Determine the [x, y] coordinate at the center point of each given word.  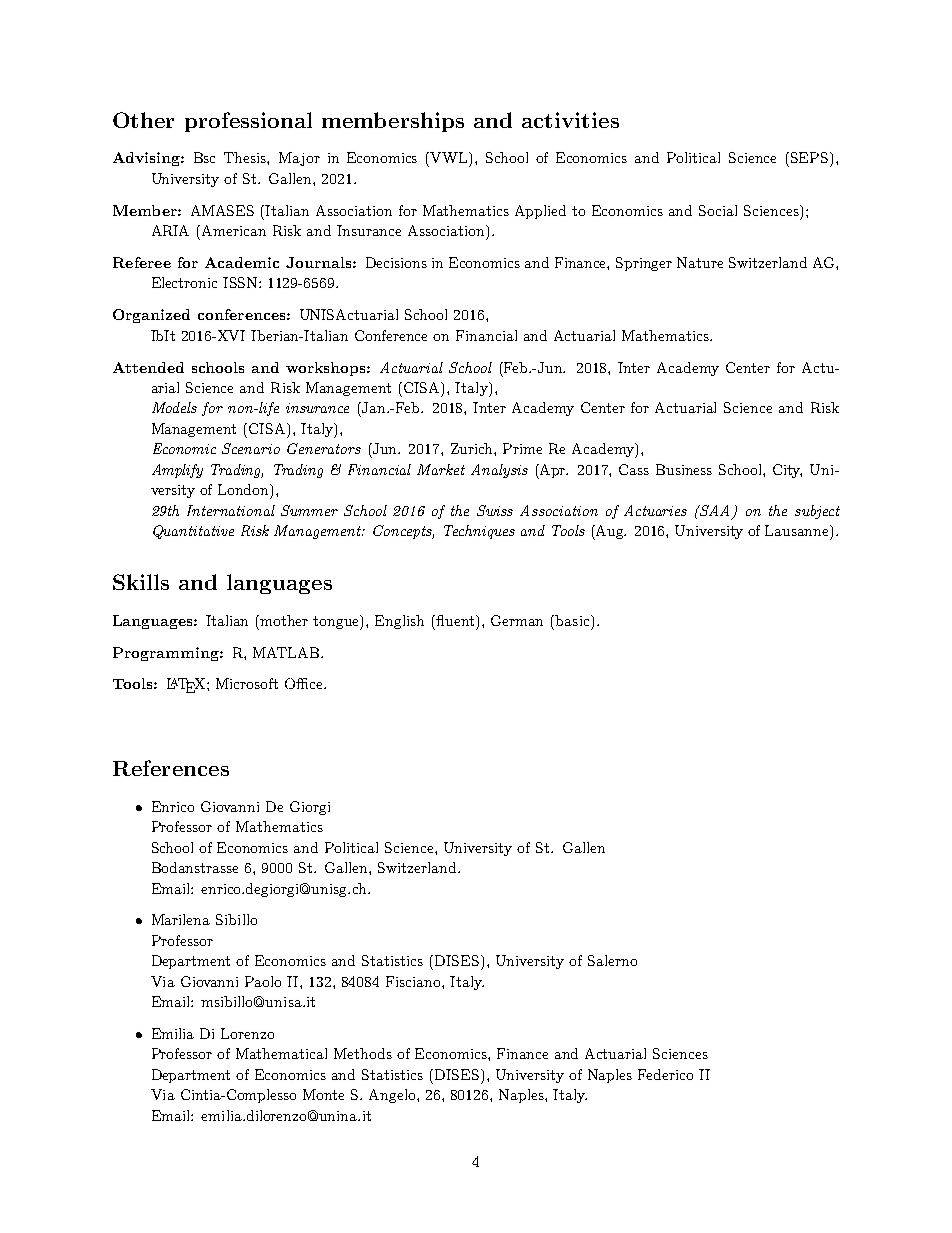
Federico [665, 1074]
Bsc [204, 157]
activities [570, 120]
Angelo [393, 1096]
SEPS [811, 157]
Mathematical [281, 1053]
